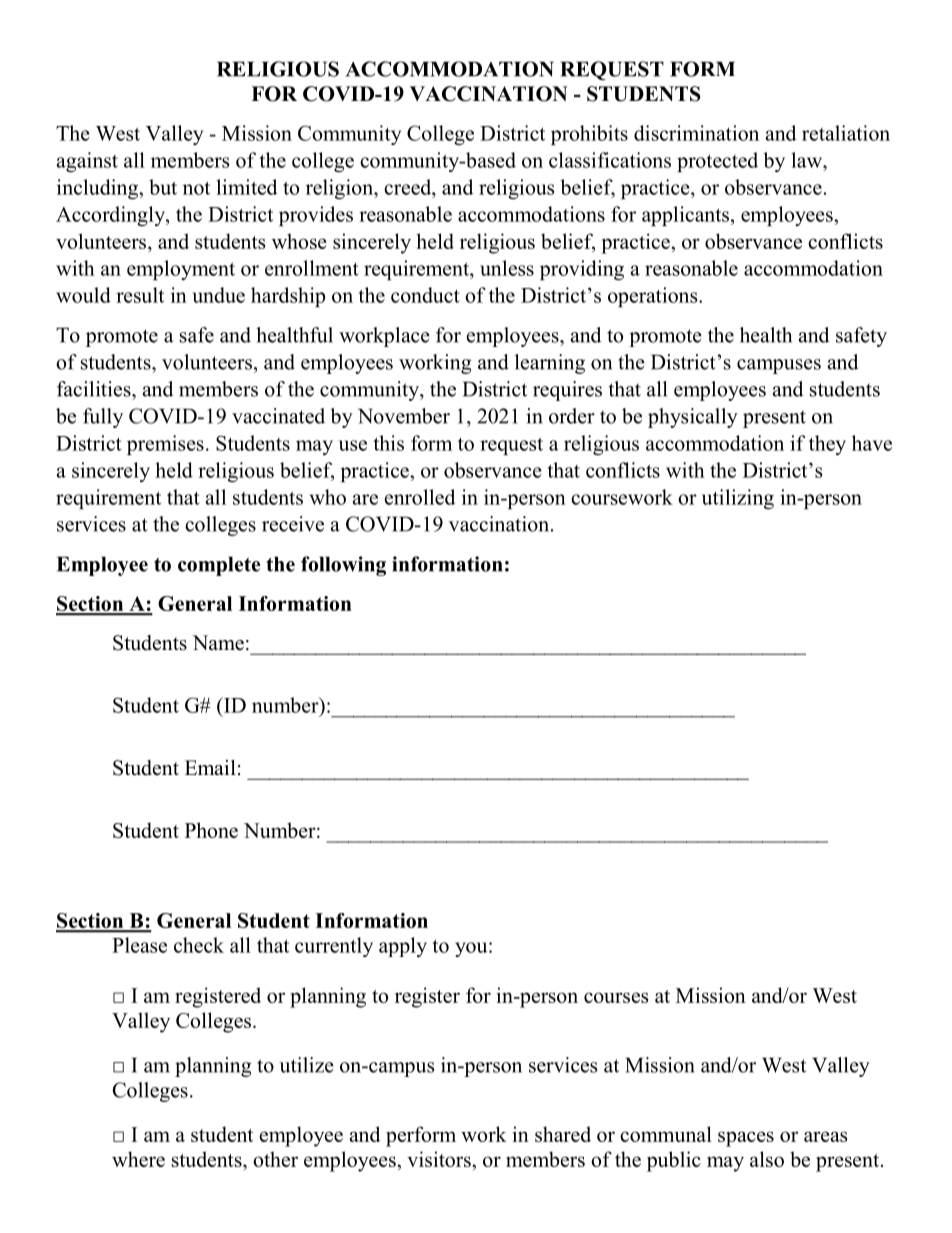 The width and height of the page is (952, 1233). What do you see at coordinates (163, 187) in the page?
I see `but` at bounding box center [163, 187].
